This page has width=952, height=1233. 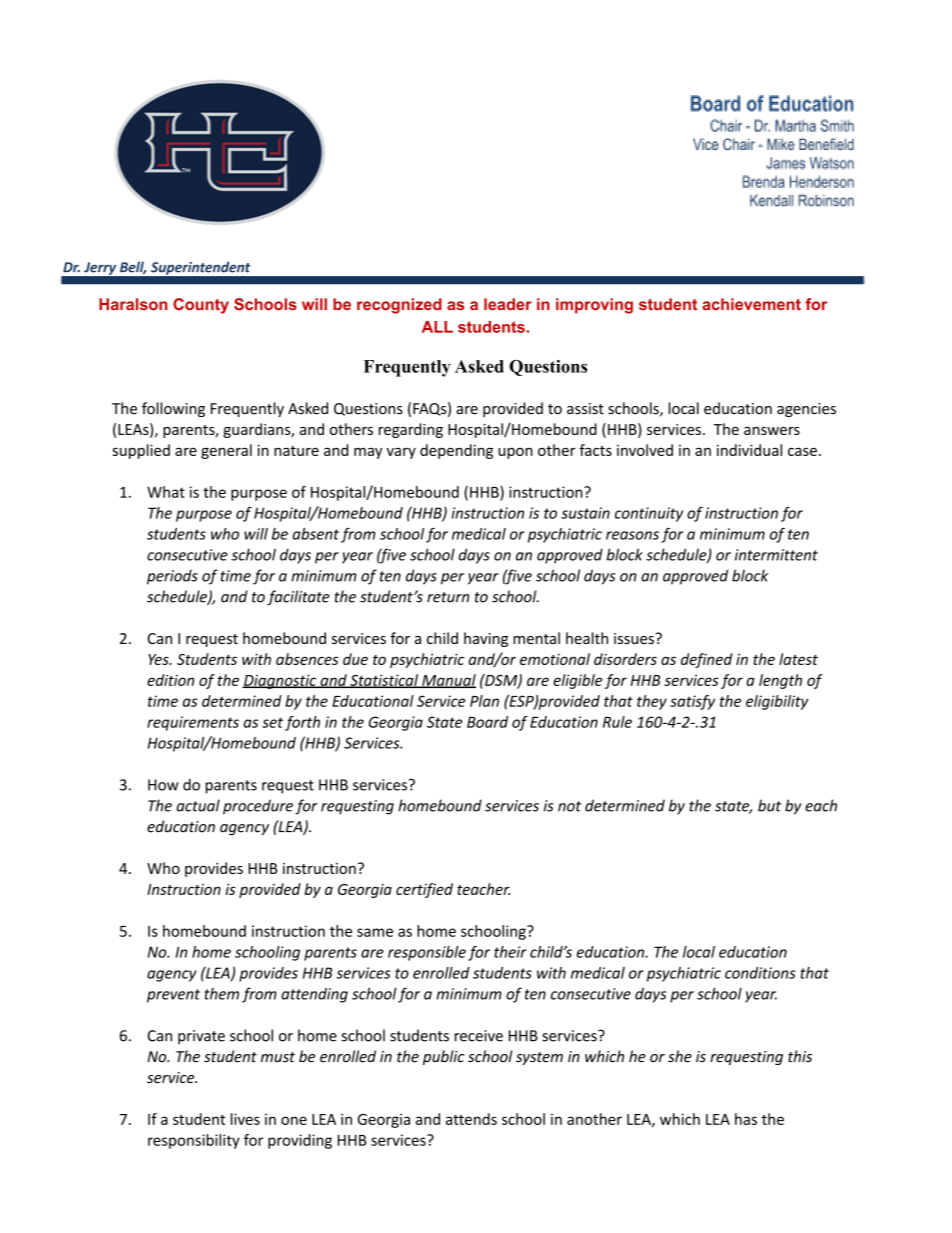 What do you see at coordinates (437, 327) in the page?
I see `ALL` at bounding box center [437, 327].
